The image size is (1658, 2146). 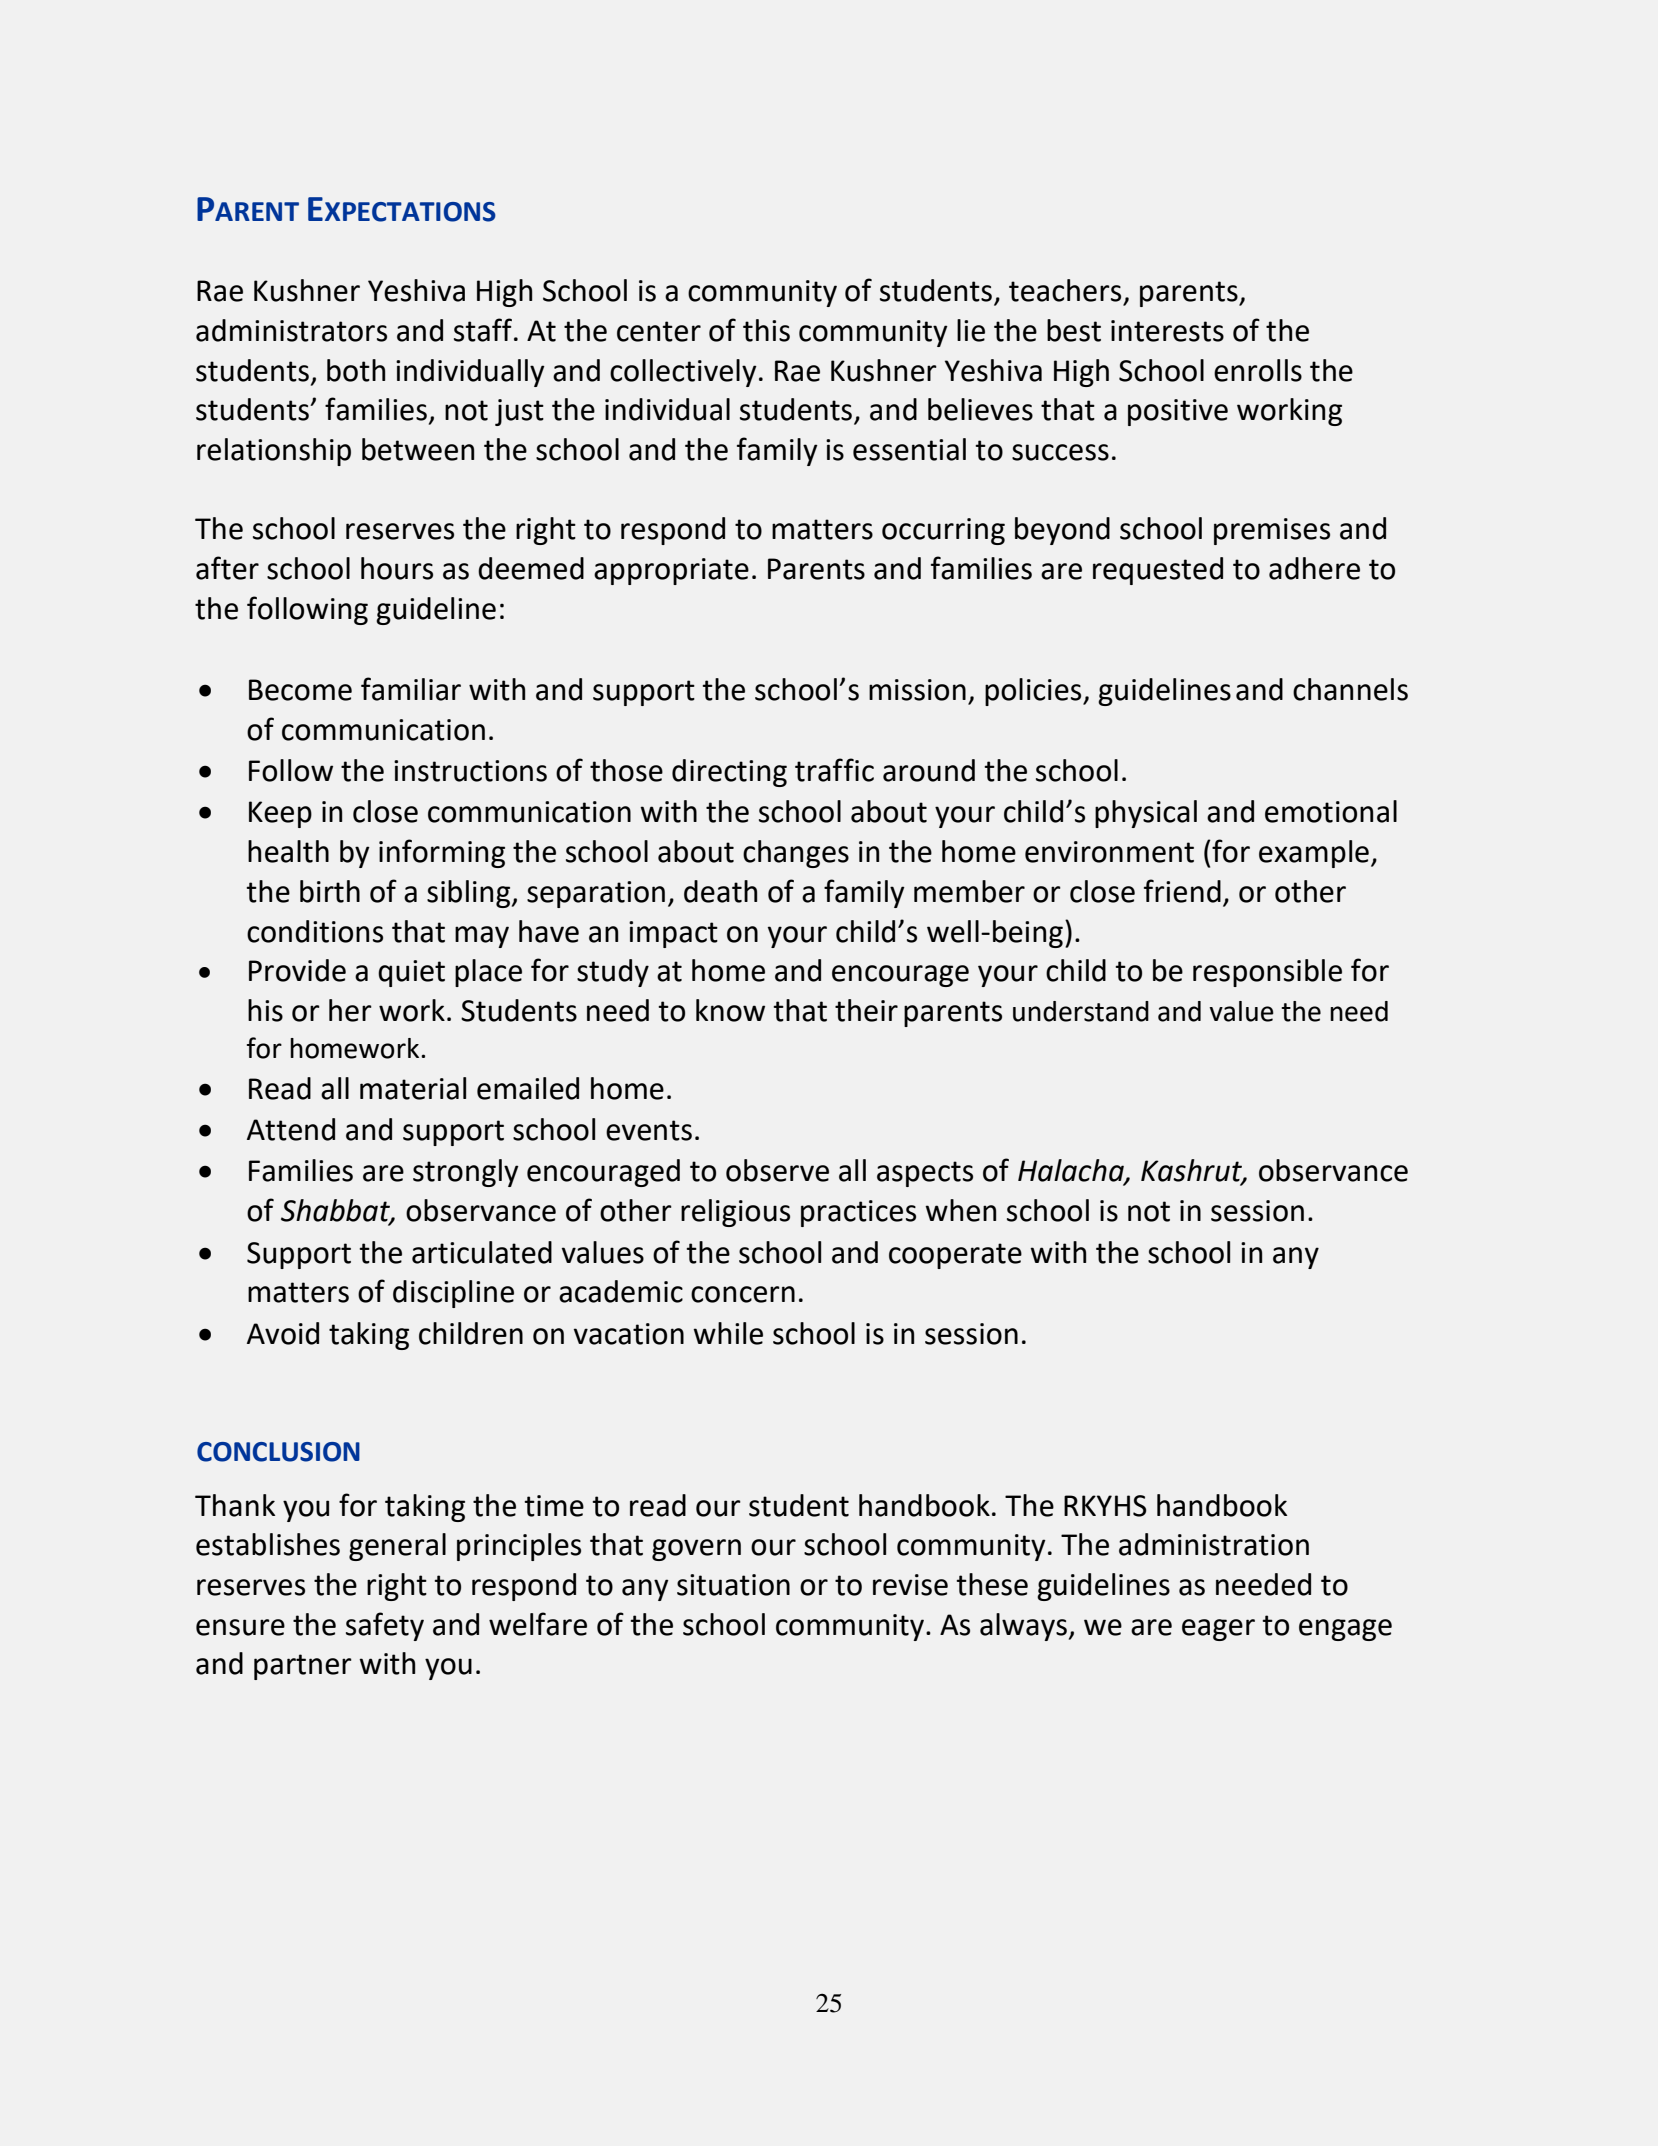 I want to click on eager, so click(x=1218, y=1630).
